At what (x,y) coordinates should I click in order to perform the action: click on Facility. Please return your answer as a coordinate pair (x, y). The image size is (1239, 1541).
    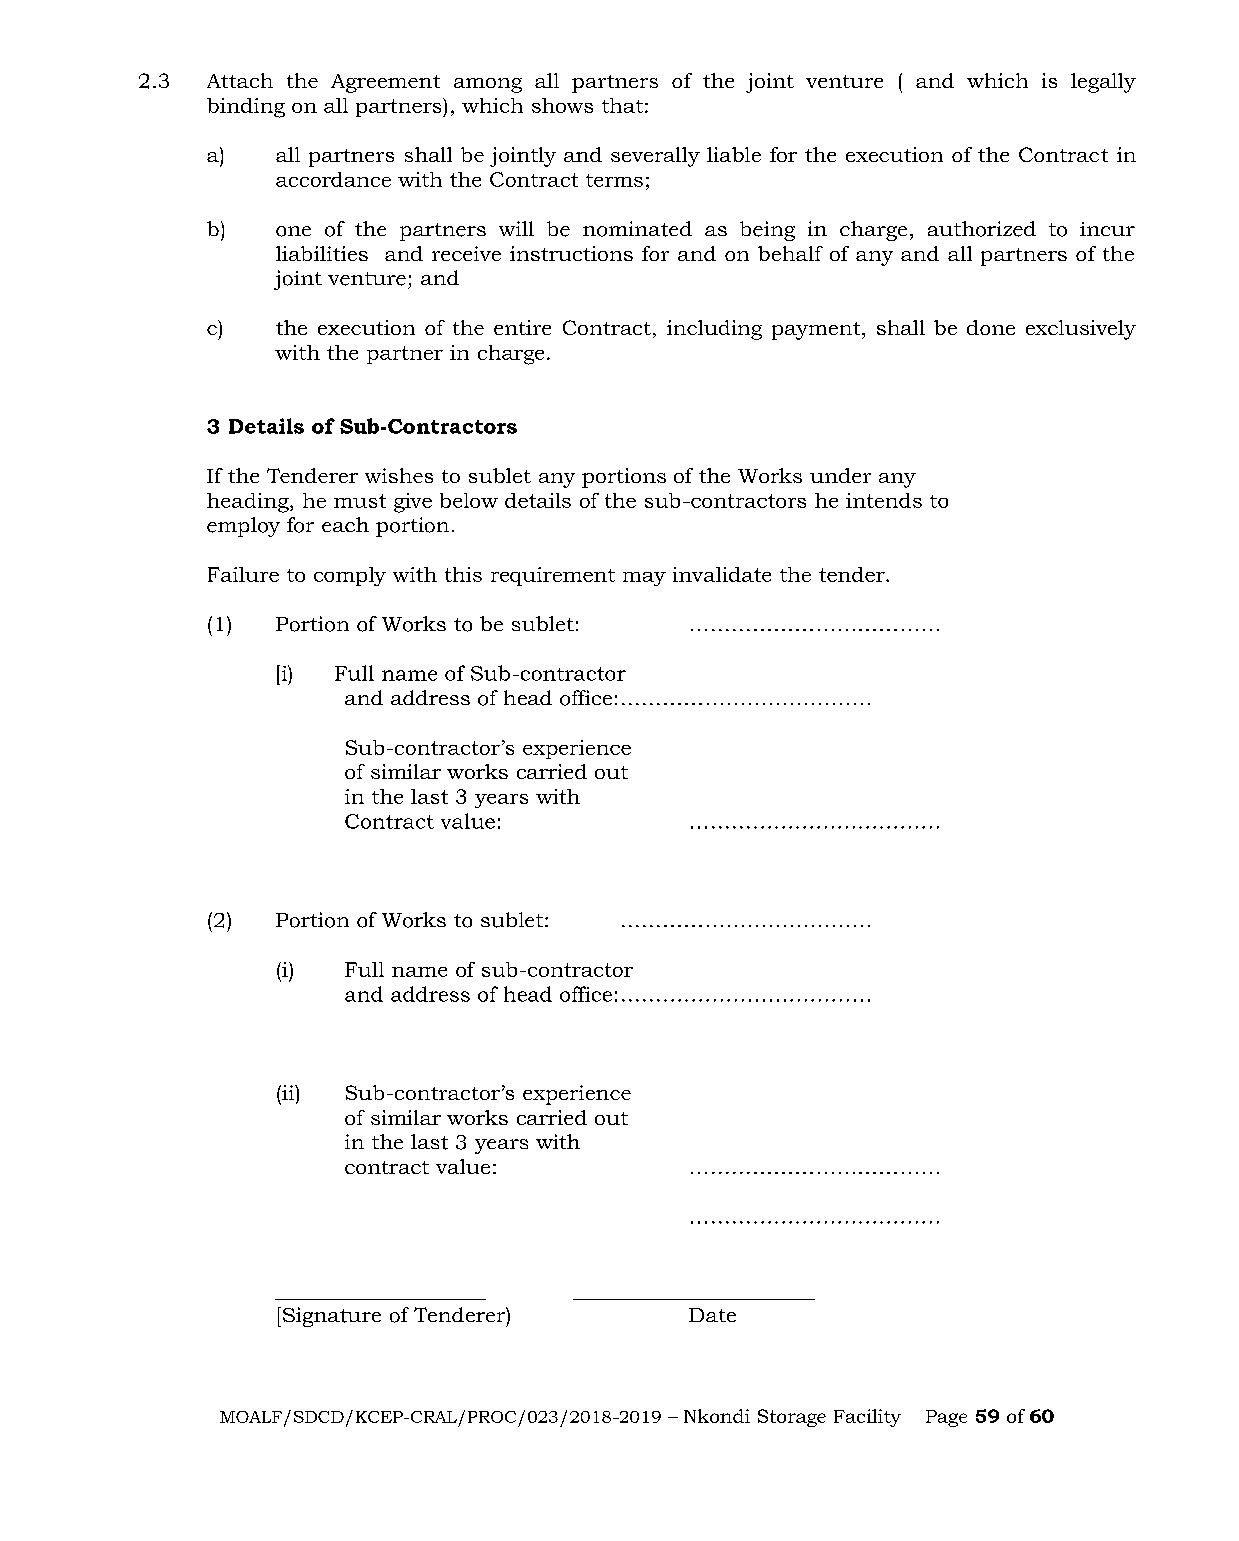
    Looking at the image, I should click on (867, 1418).
